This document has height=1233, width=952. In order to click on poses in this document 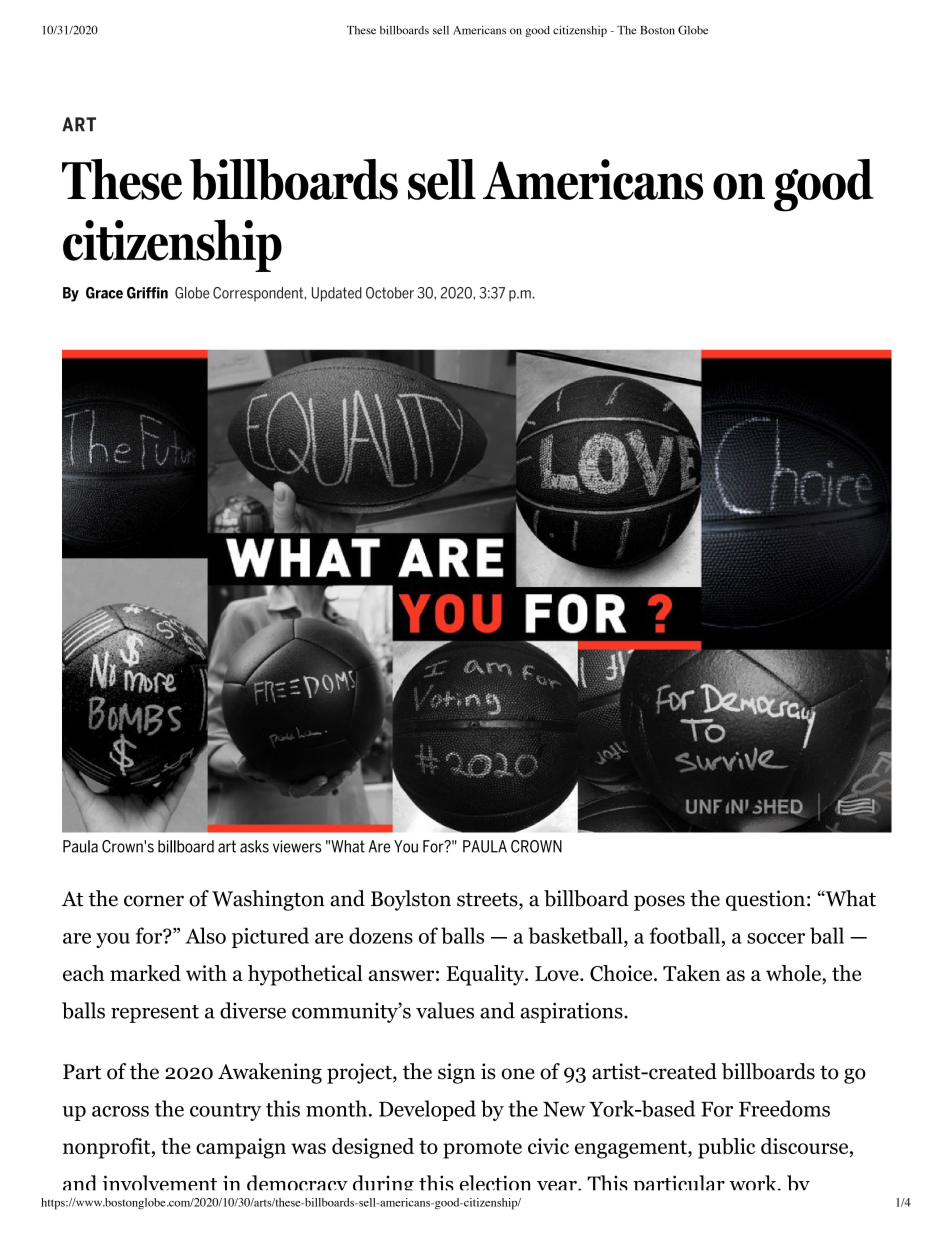, I will do `click(659, 903)`.
